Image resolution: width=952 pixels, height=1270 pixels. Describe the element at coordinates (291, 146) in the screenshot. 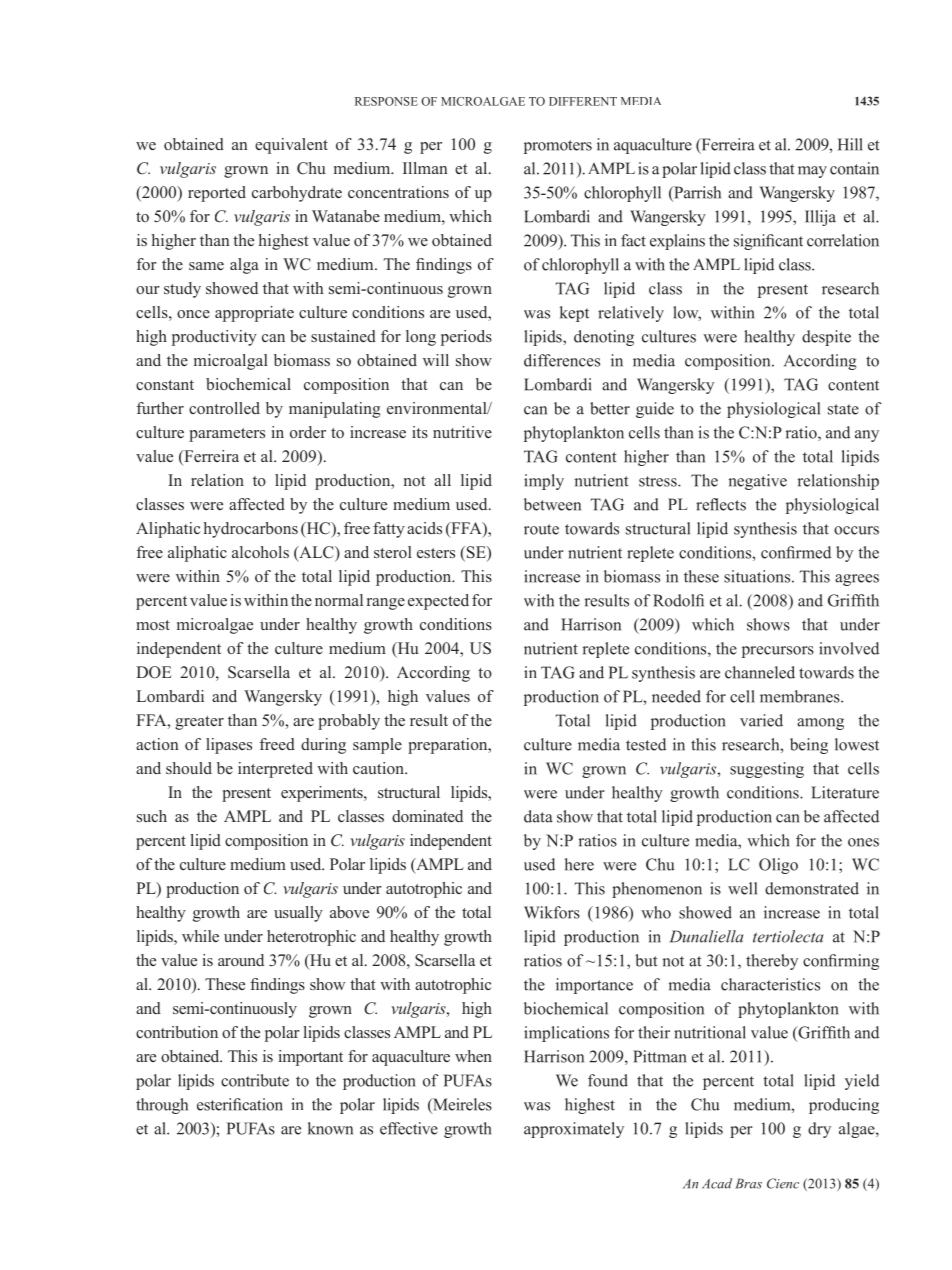

I see `equivalent` at that location.
